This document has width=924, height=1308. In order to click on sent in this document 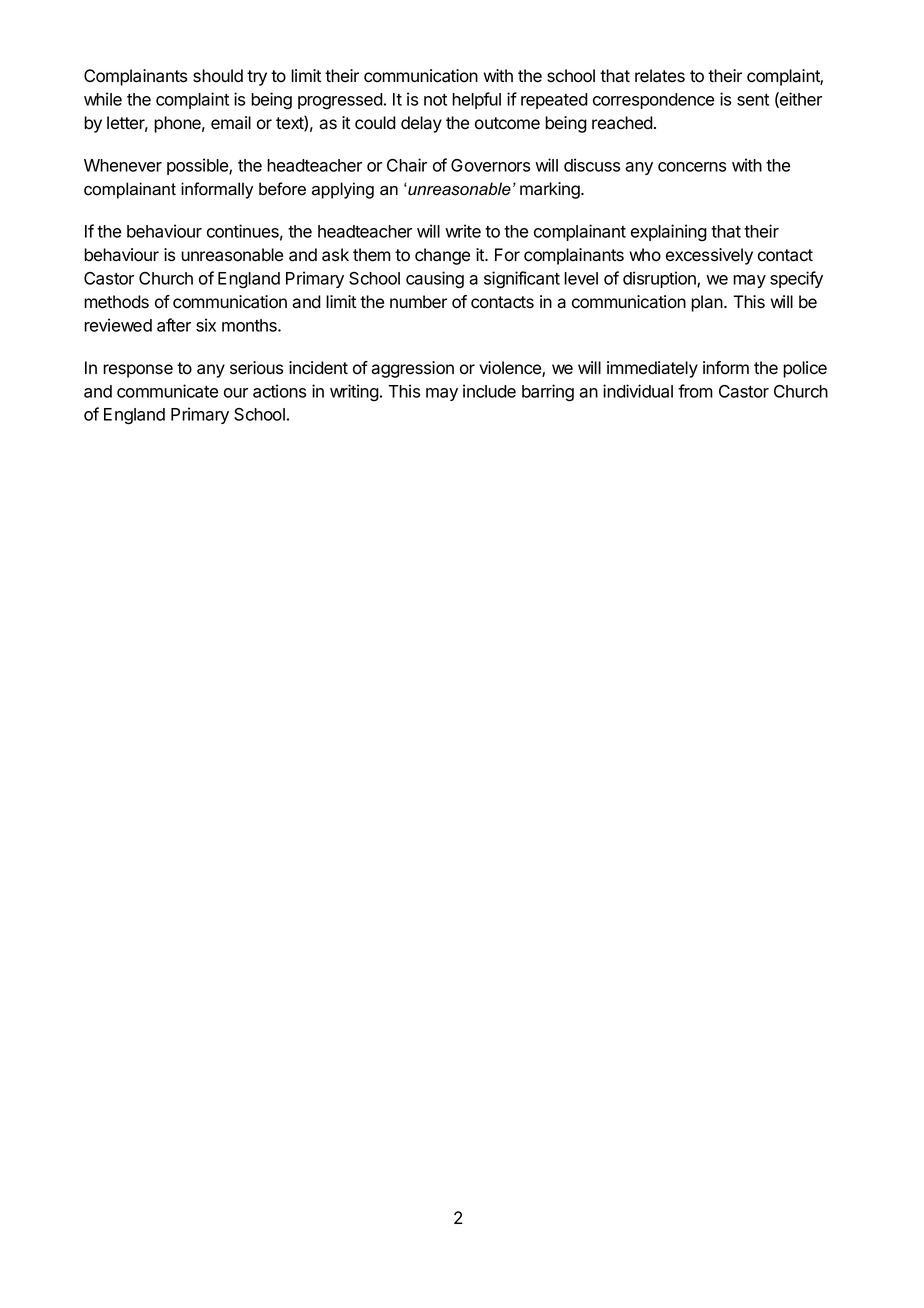, I will do `click(753, 100)`.
